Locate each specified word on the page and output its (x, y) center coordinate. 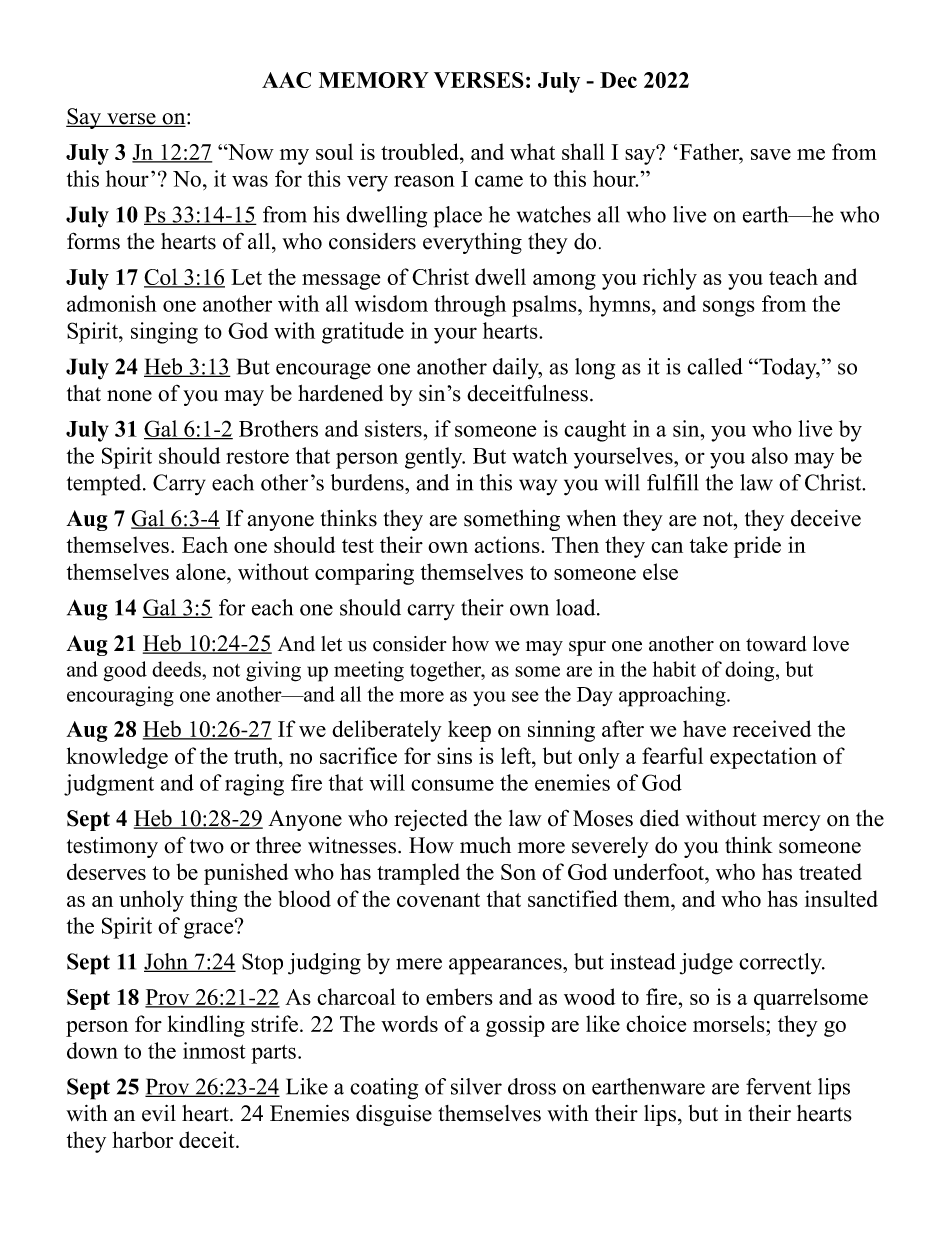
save (771, 154)
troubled (421, 151)
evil (159, 1113)
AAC (286, 80)
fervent (779, 1086)
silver (476, 1086)
